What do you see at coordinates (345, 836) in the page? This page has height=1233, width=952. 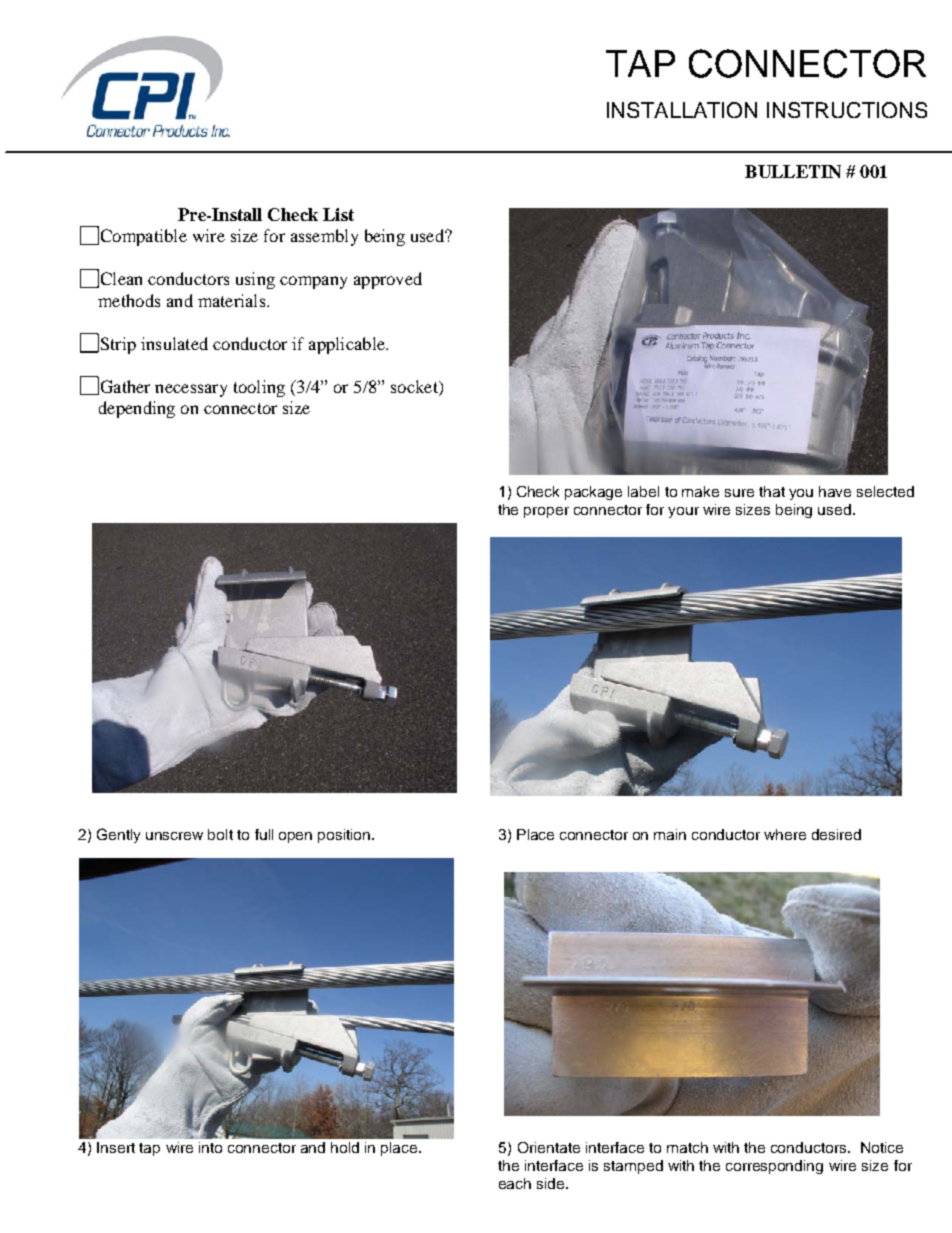 I see `position` at bounding box center [345, 836].
